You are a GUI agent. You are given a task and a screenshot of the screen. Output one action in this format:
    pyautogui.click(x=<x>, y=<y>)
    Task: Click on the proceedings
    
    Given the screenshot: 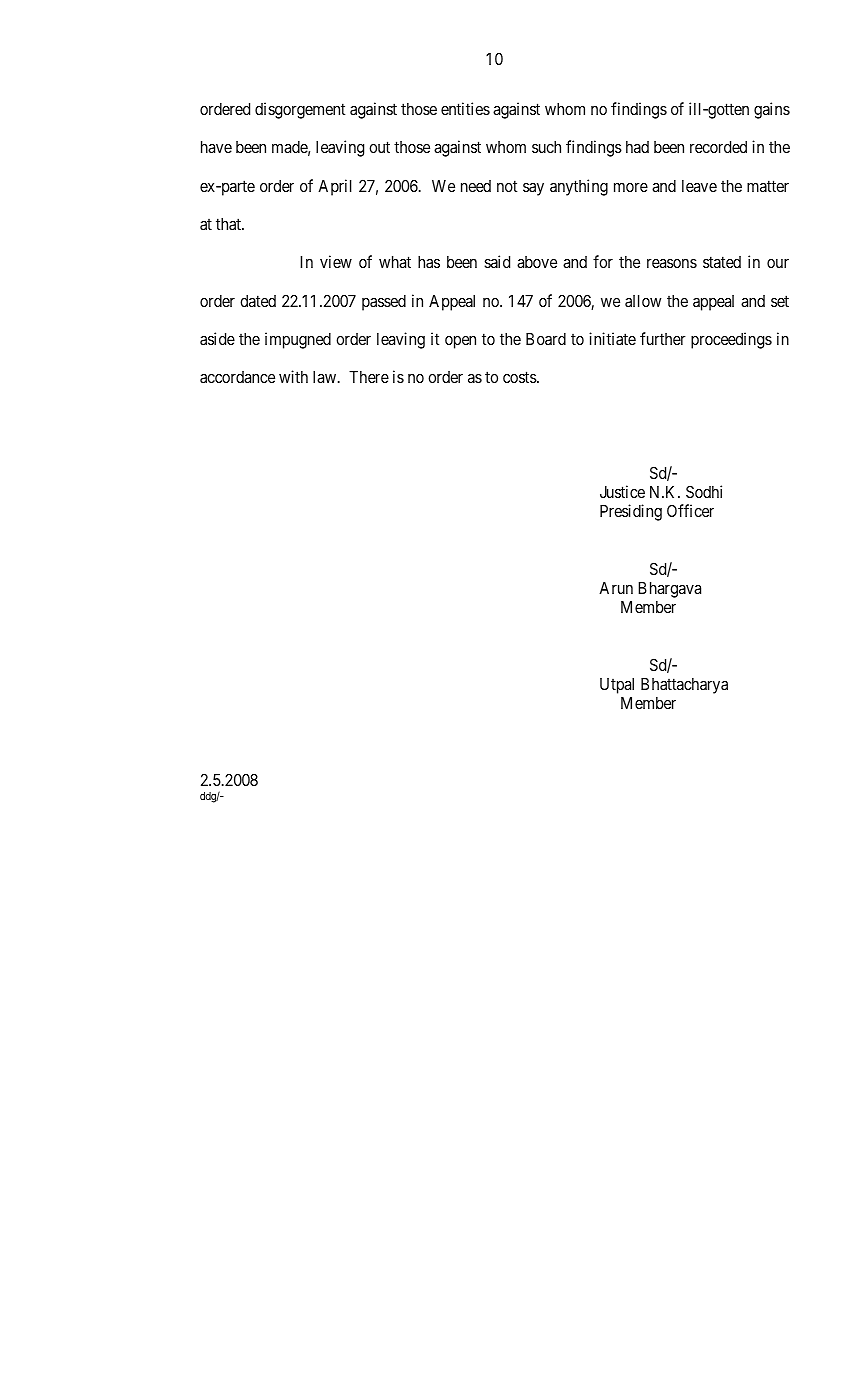 What is the action you would take?
    pyautogui.click(x=731, y=340)
